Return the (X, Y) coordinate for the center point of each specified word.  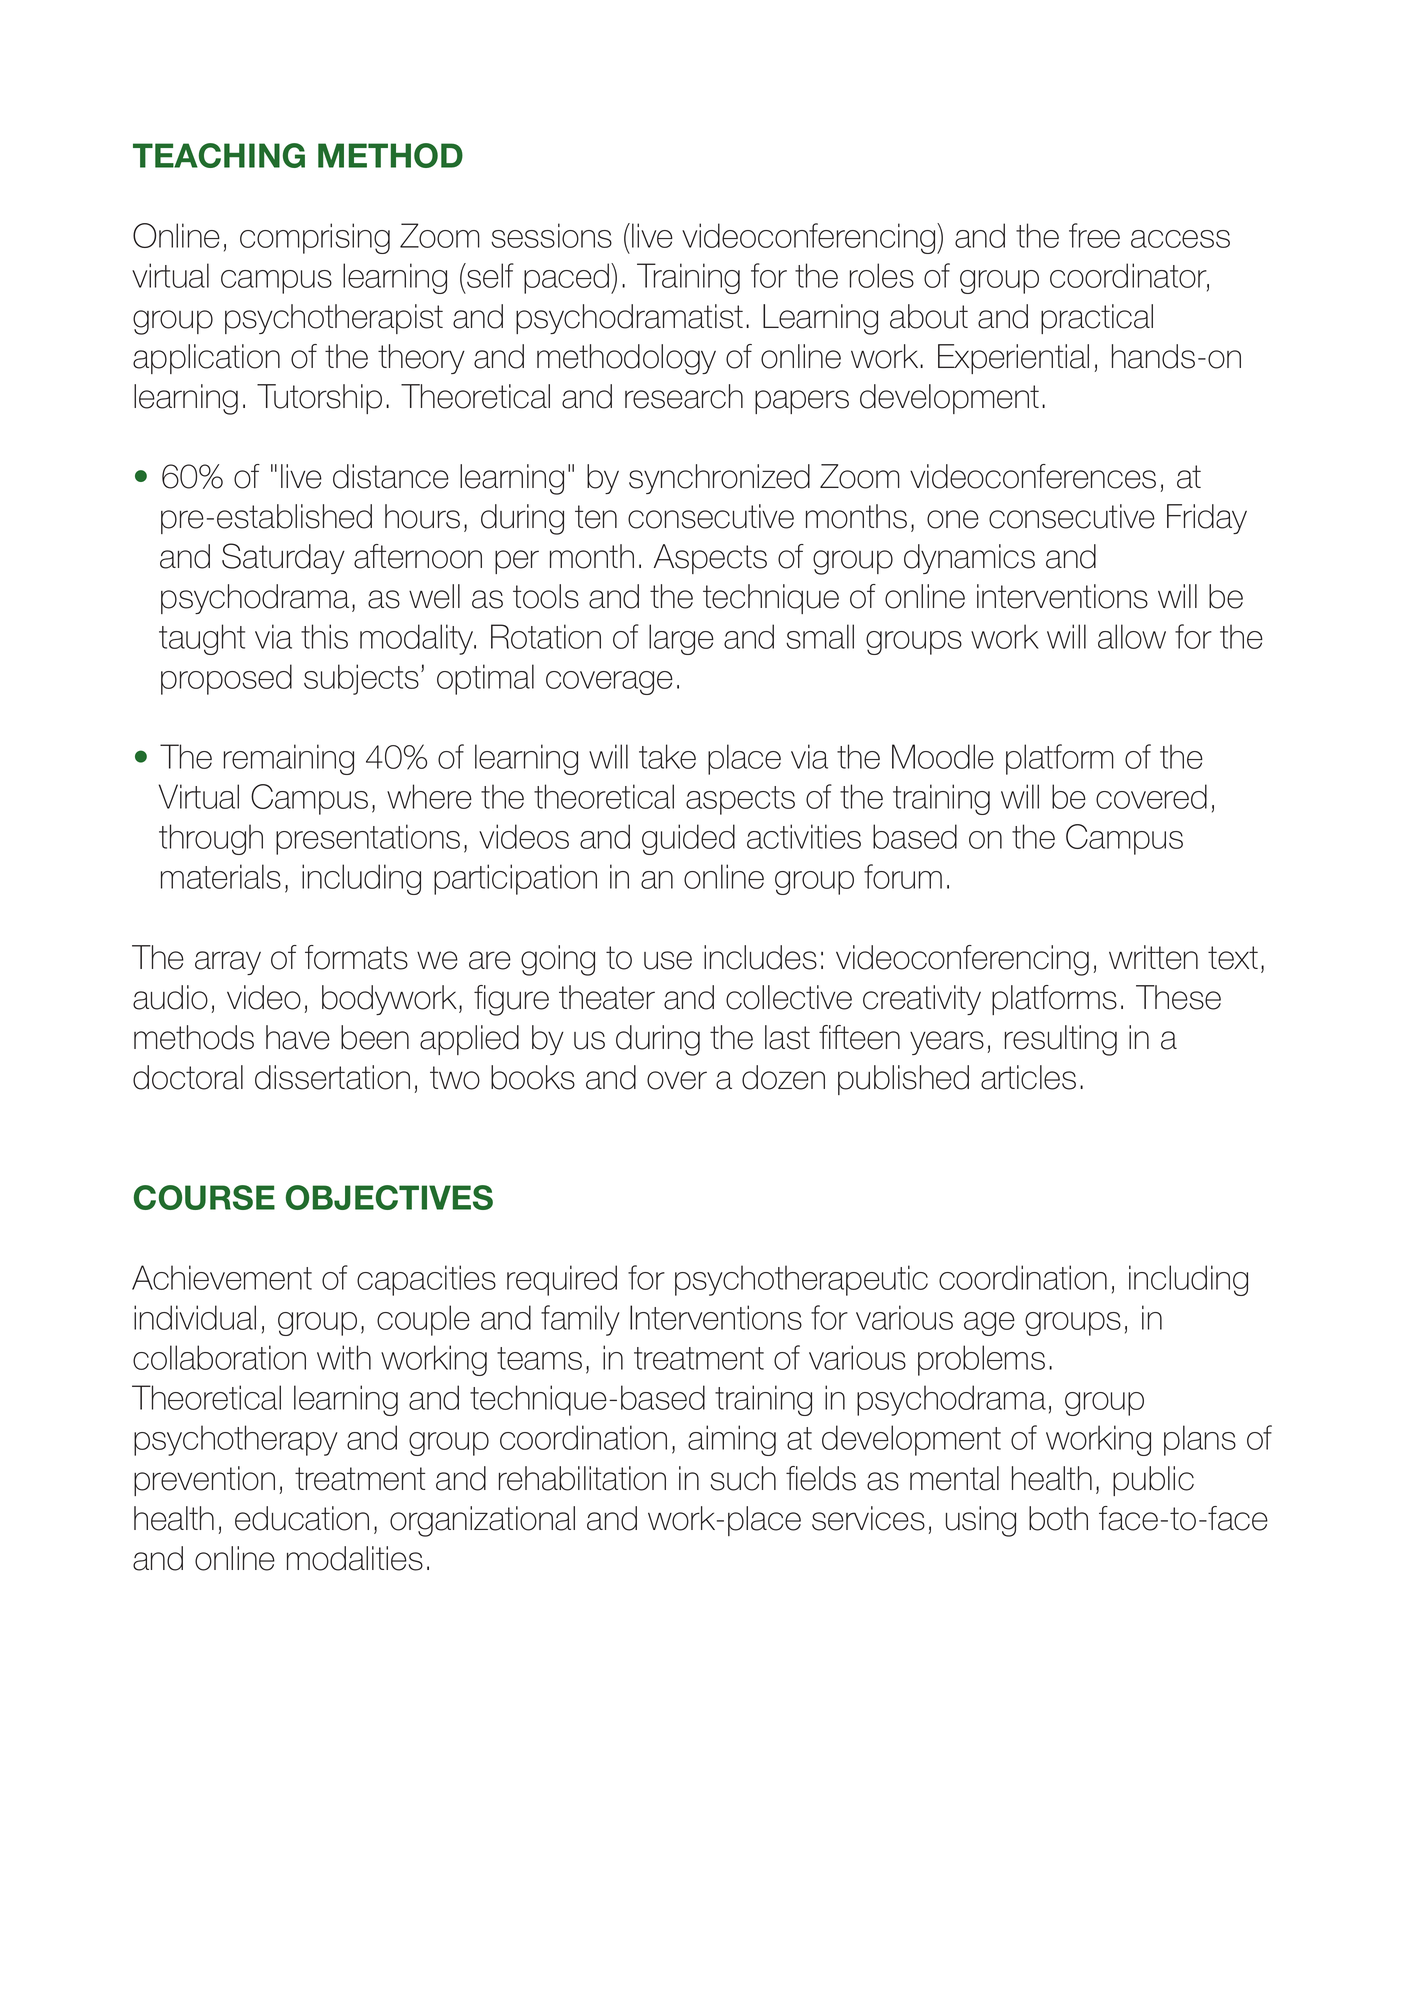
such (743, 1478)
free (1094, 235)
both (1058, 1518)
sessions (551, 235)
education (302, 1518)
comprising (315, 238)
